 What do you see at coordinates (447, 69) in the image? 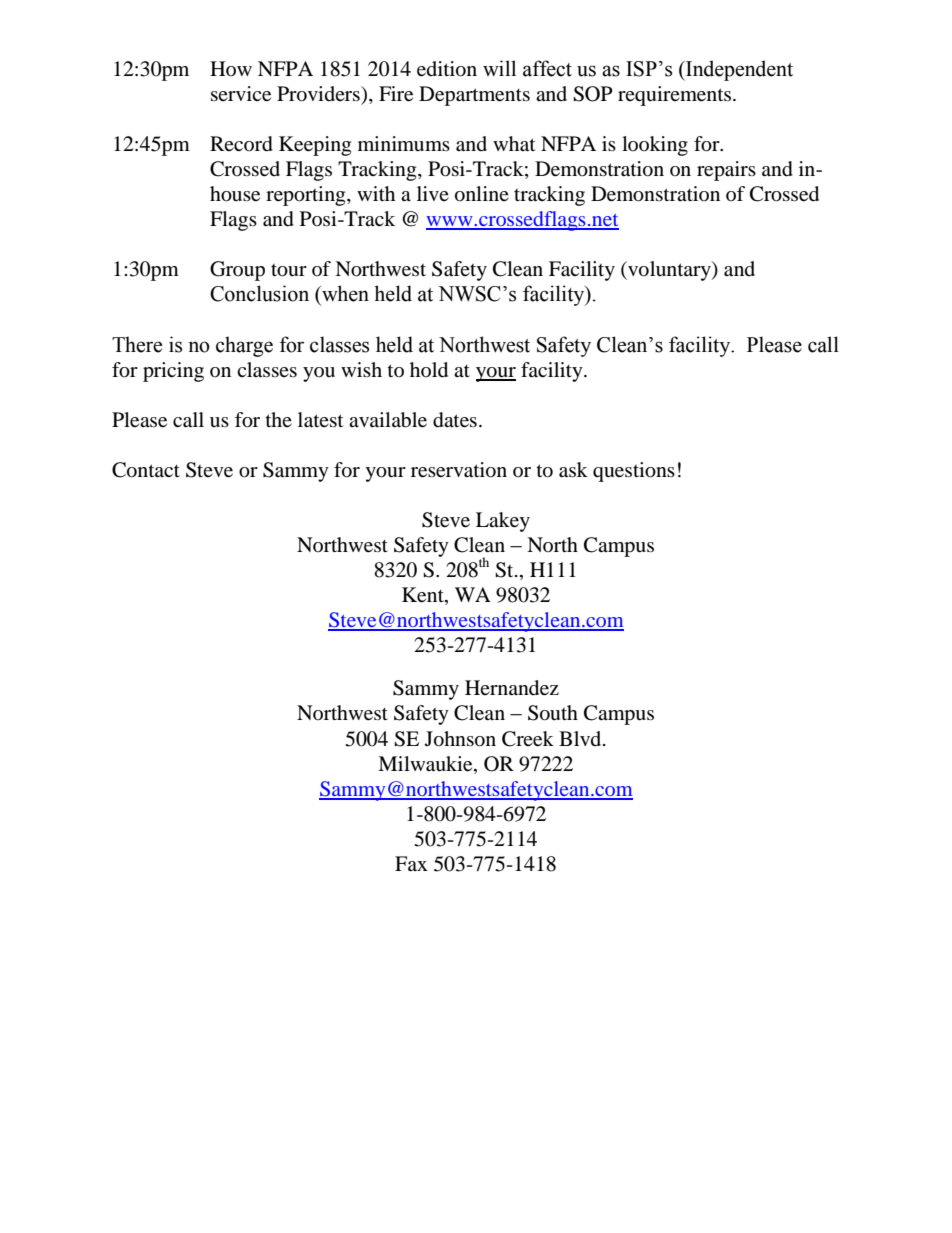
I see `edition` at bounding box center [447, 69].
